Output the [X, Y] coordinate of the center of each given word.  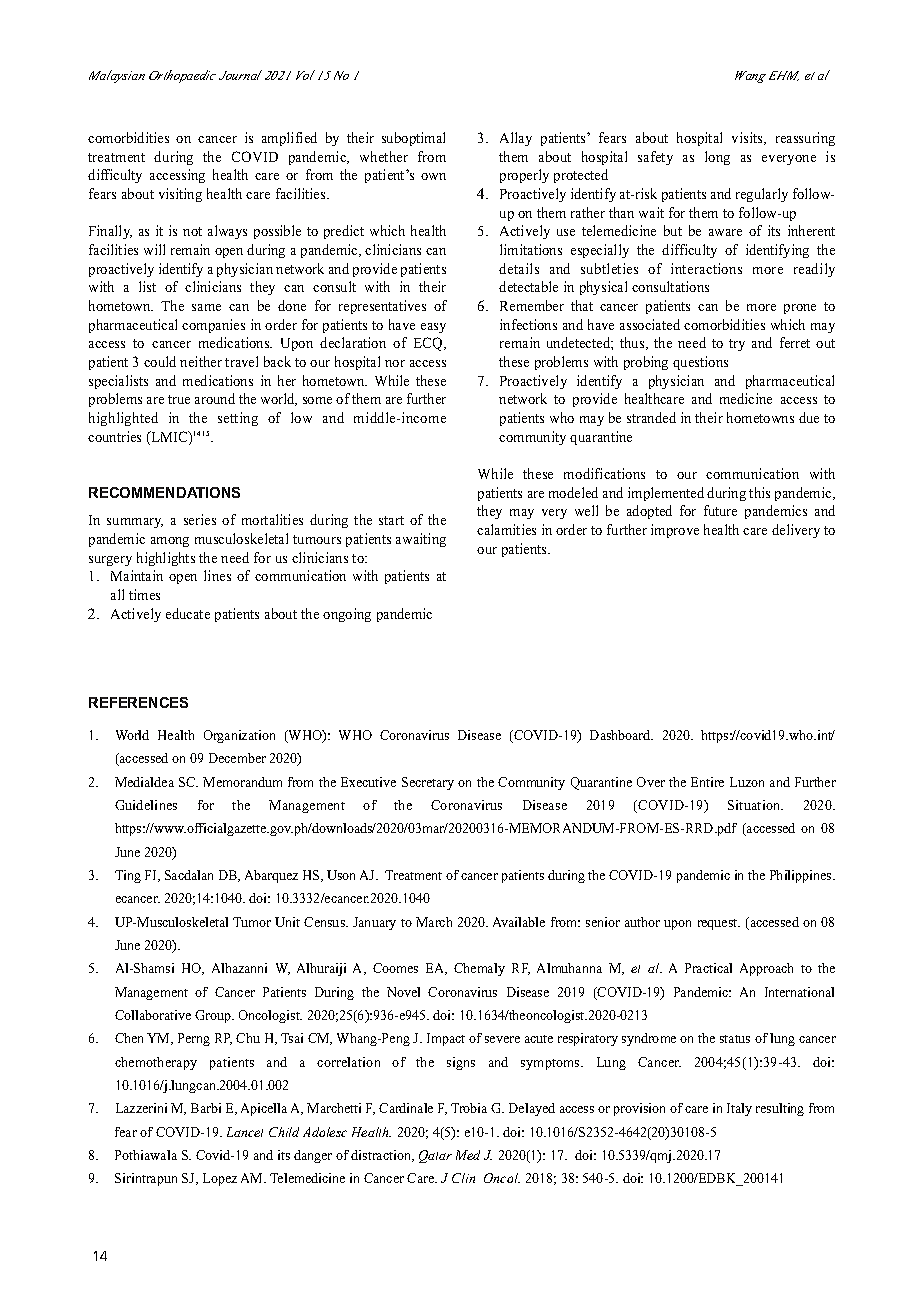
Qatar [435, 1156]
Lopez [220, 1179]
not [192, 231]
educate [188, 613]
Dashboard [621, 735]
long [717, 158]
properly [524, 176]
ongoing [347, 615]
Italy [739, 1109]
